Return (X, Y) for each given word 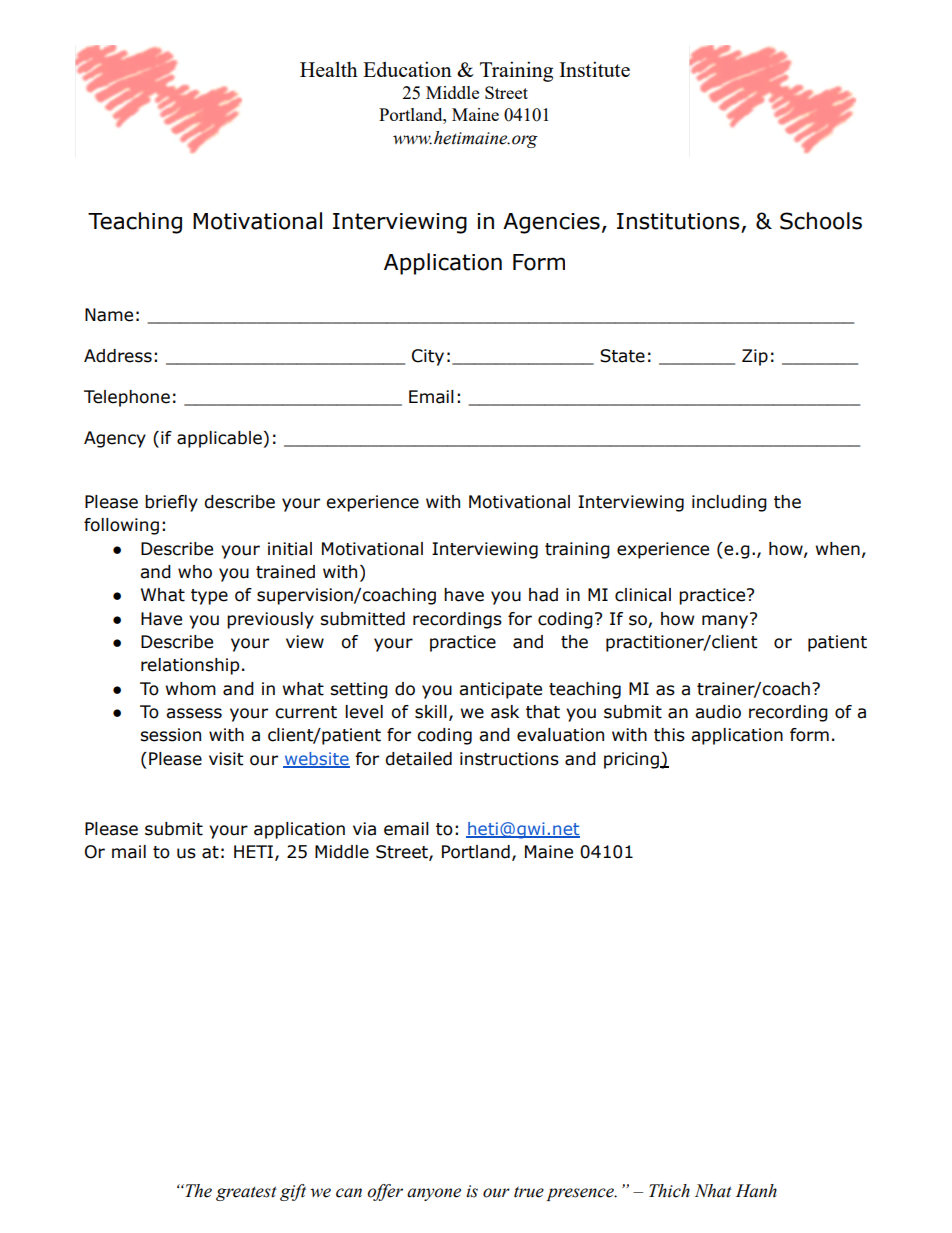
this (669, 735)
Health (329, 69)
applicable (219, 439)
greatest (246, 1193)
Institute (594, 69)
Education (407, 69)
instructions (509, 759)
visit (226, 759)
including (729, 503)
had (543, 595)
